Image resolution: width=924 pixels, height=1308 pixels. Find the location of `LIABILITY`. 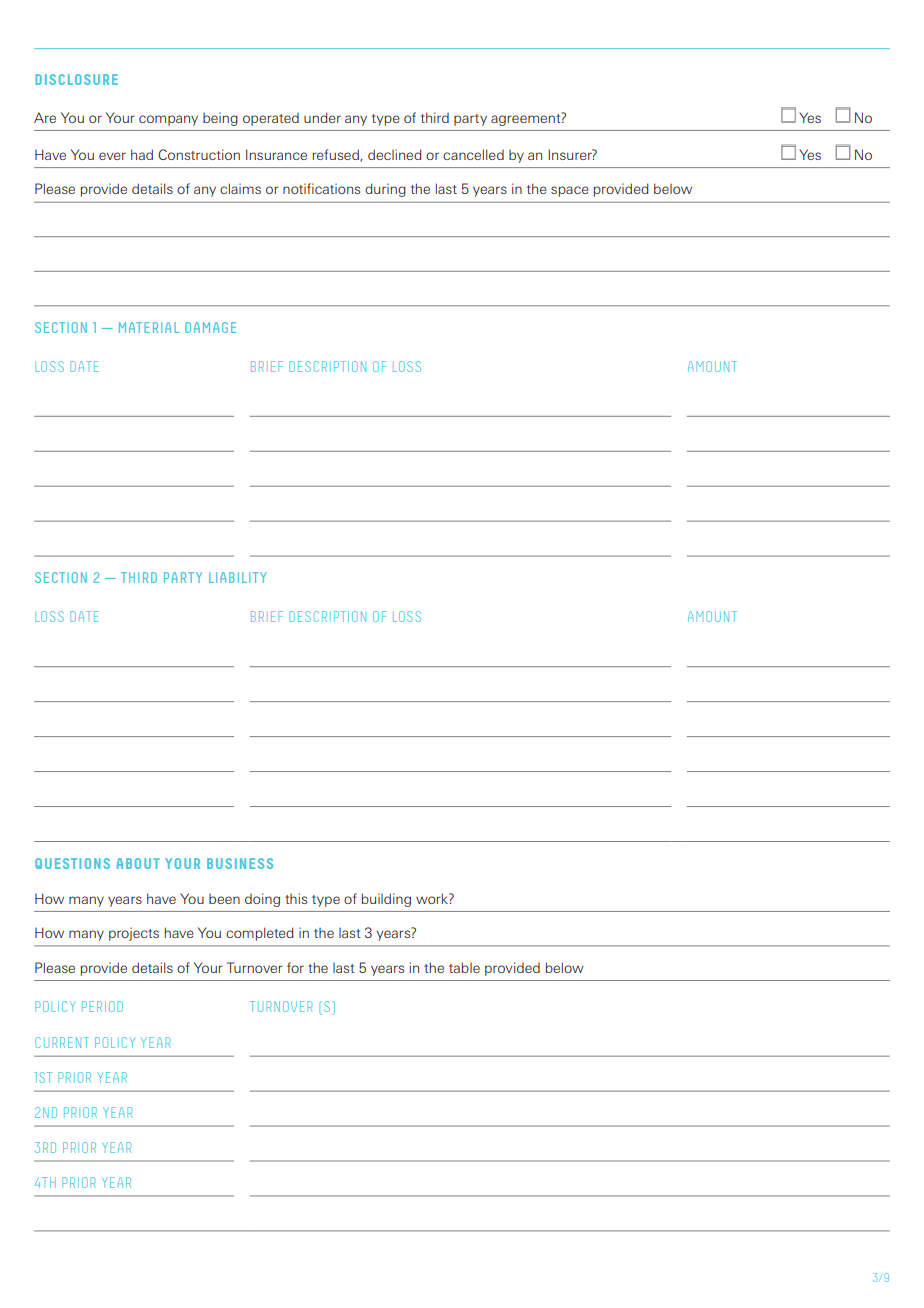

LIABILITY is located at coordinates (238, 577).
